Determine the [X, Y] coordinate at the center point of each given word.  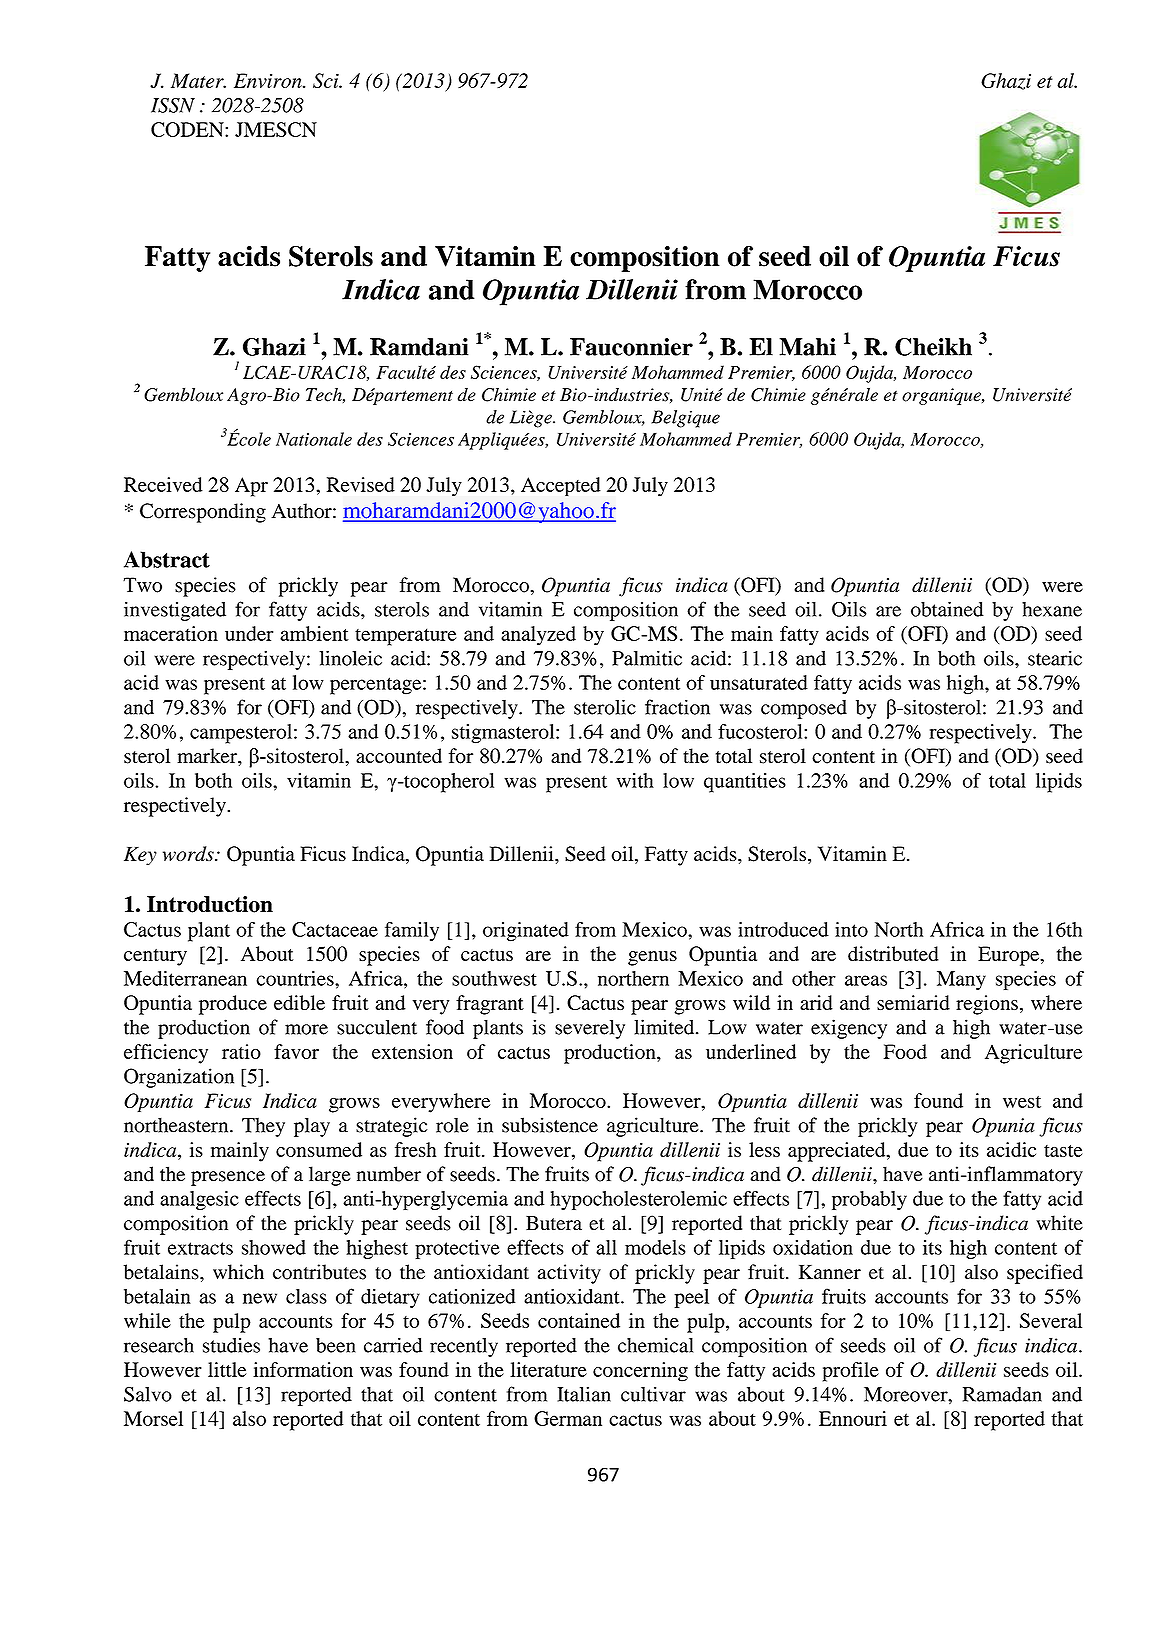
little [227, 1369]
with [635, 780]
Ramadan [1002, 1394]
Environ [269, 80]
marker [208, 755]
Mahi [807, 347]
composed [804, 709]
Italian [584, 1394]
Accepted [561, 486]
